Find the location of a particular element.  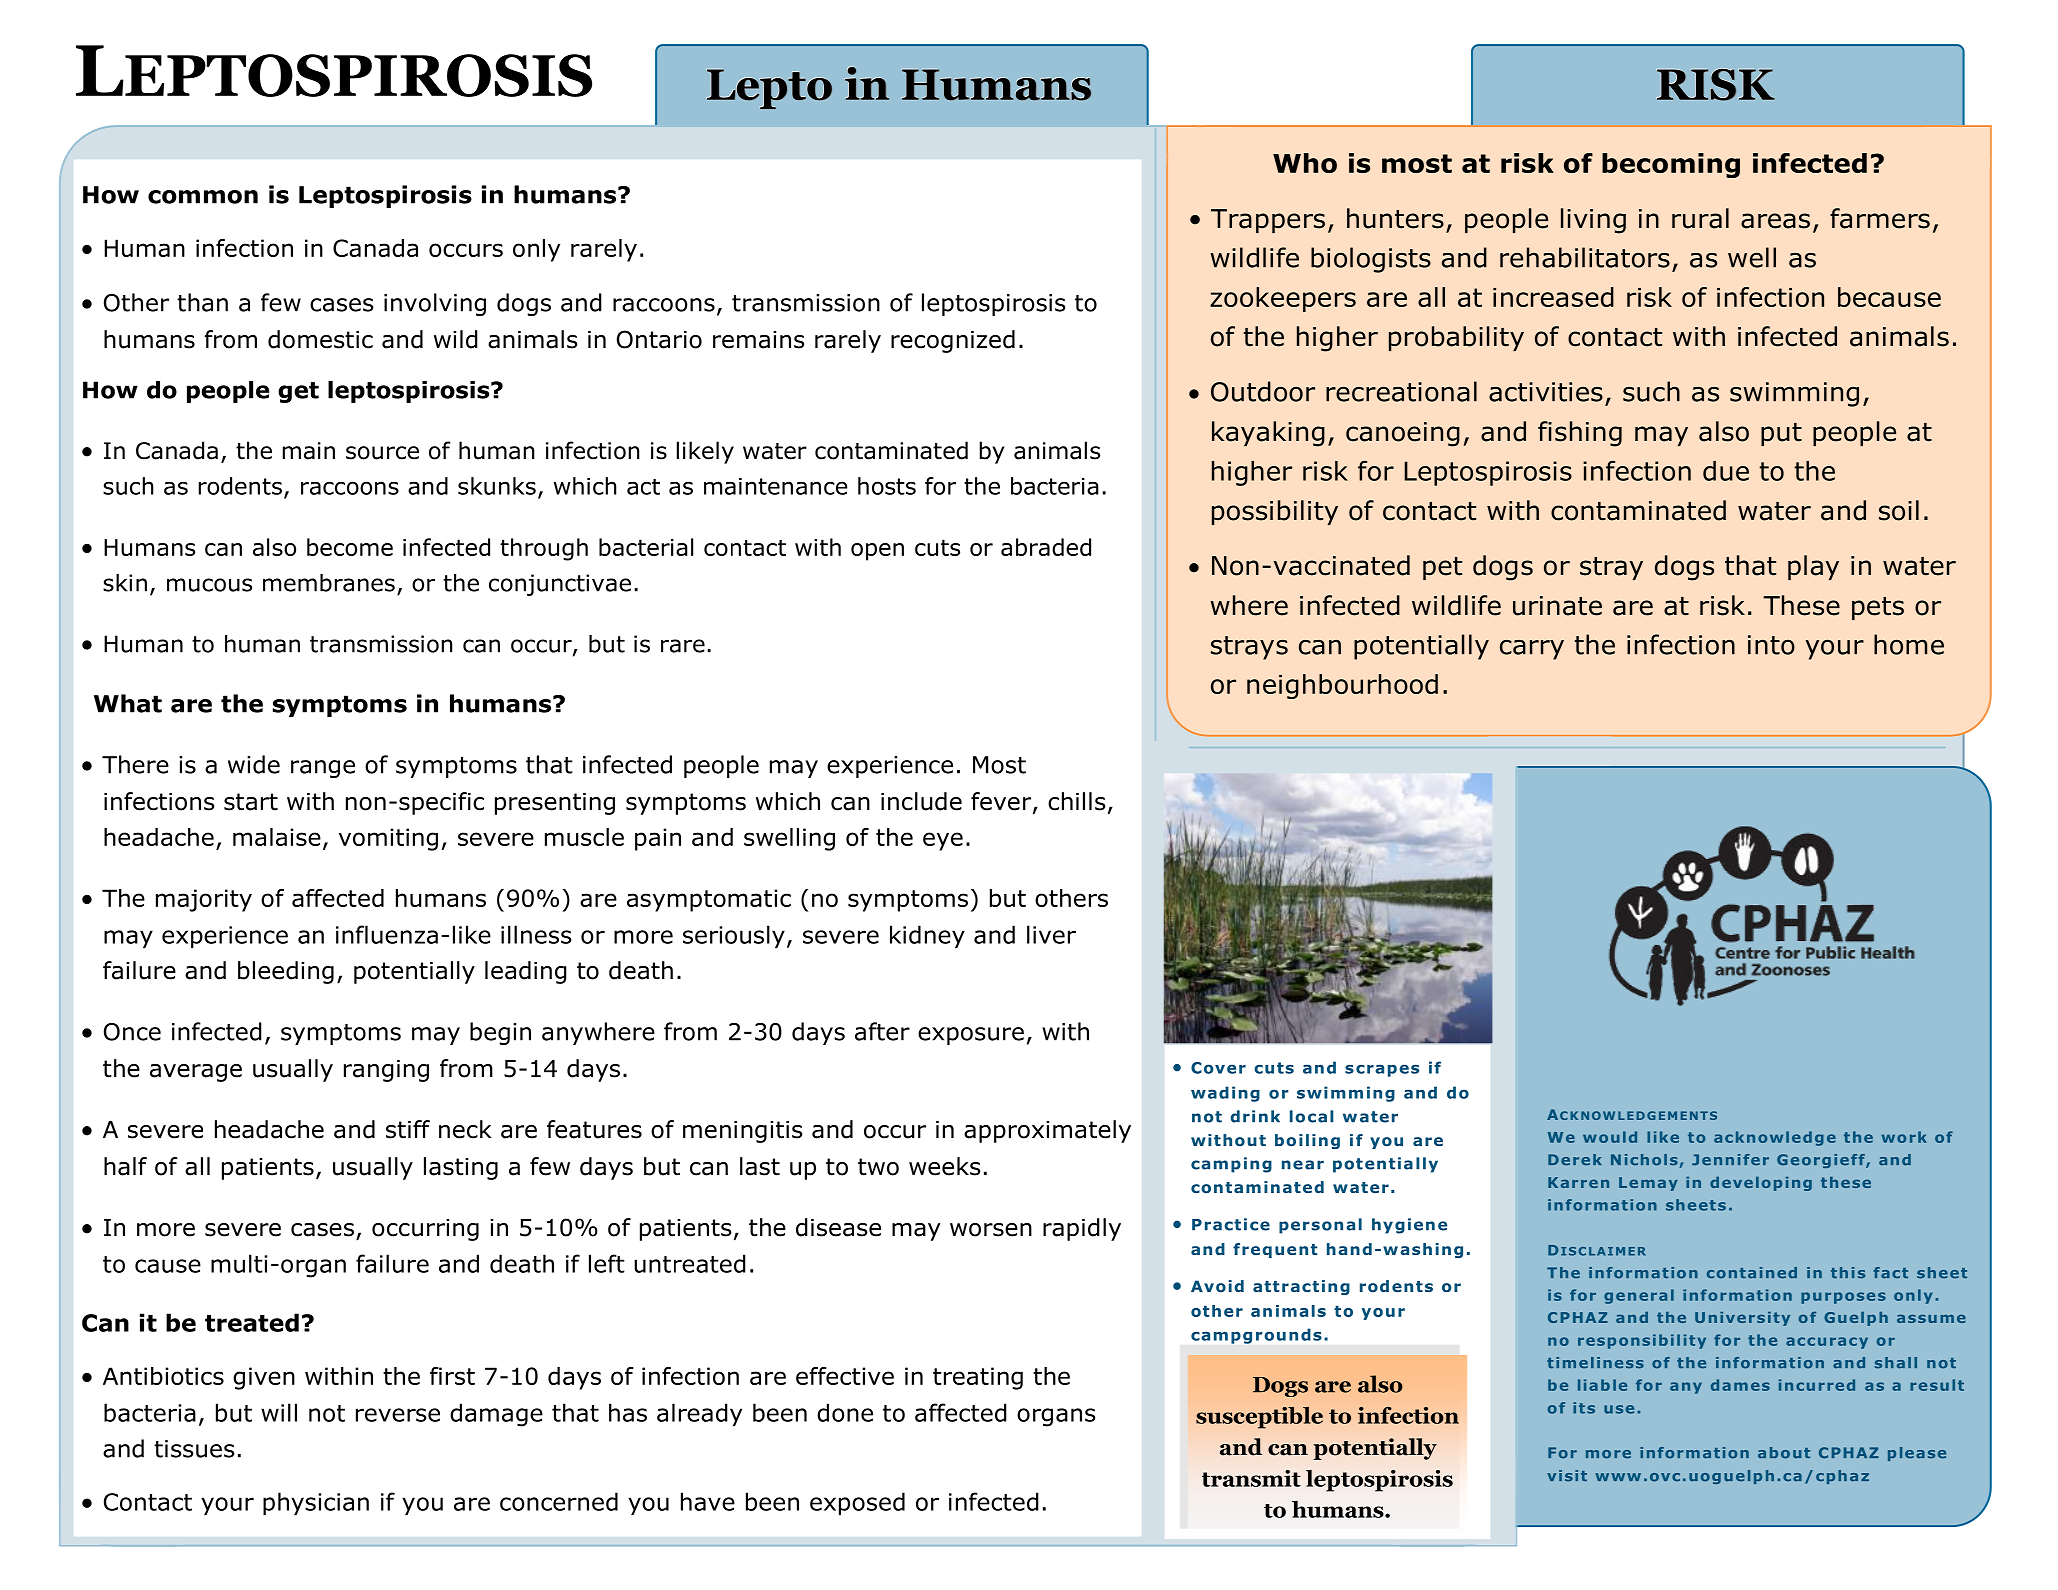

fever is located at coordinates (1002, 802).
